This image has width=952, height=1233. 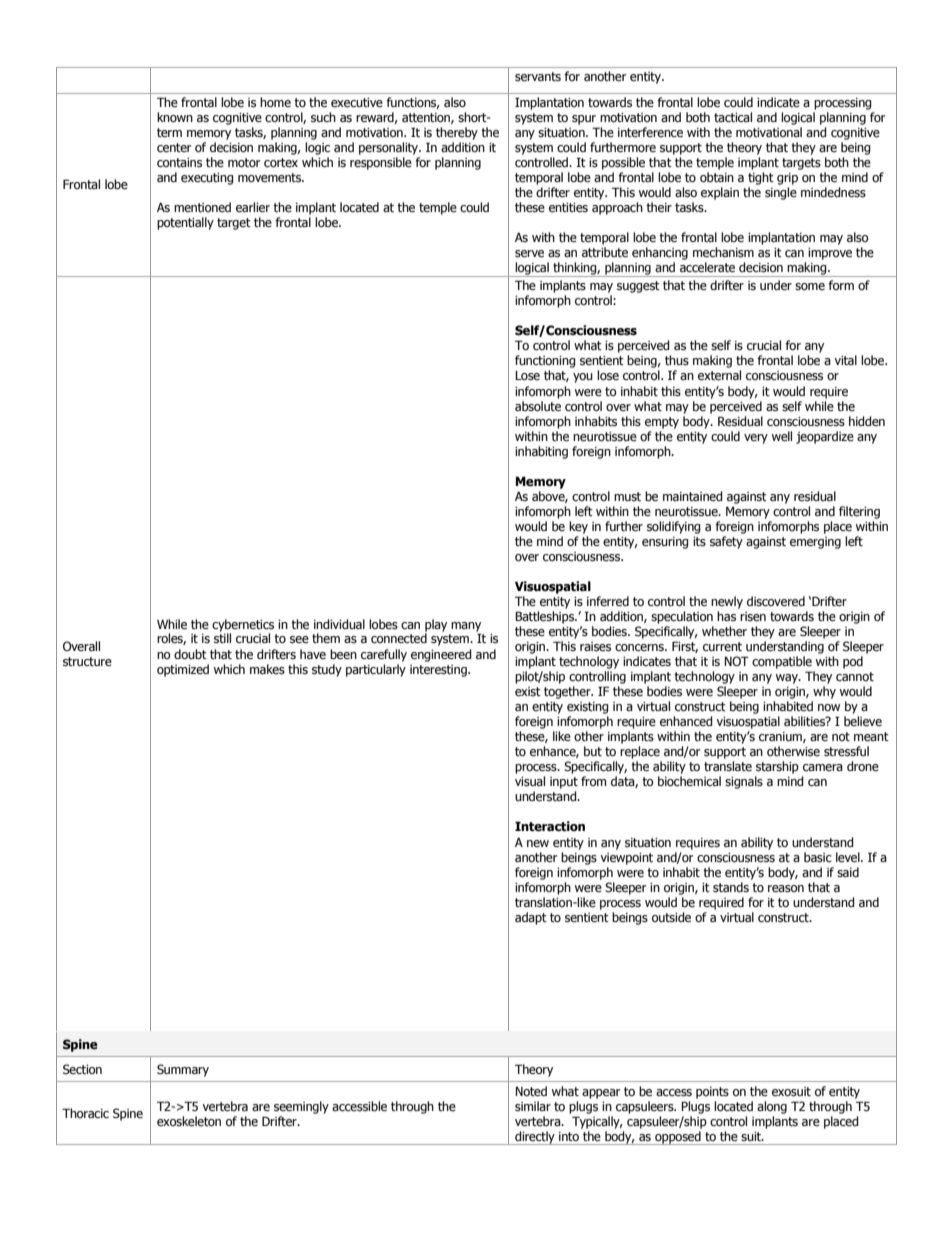 I want to click on known, so click(x=175, y=117).
